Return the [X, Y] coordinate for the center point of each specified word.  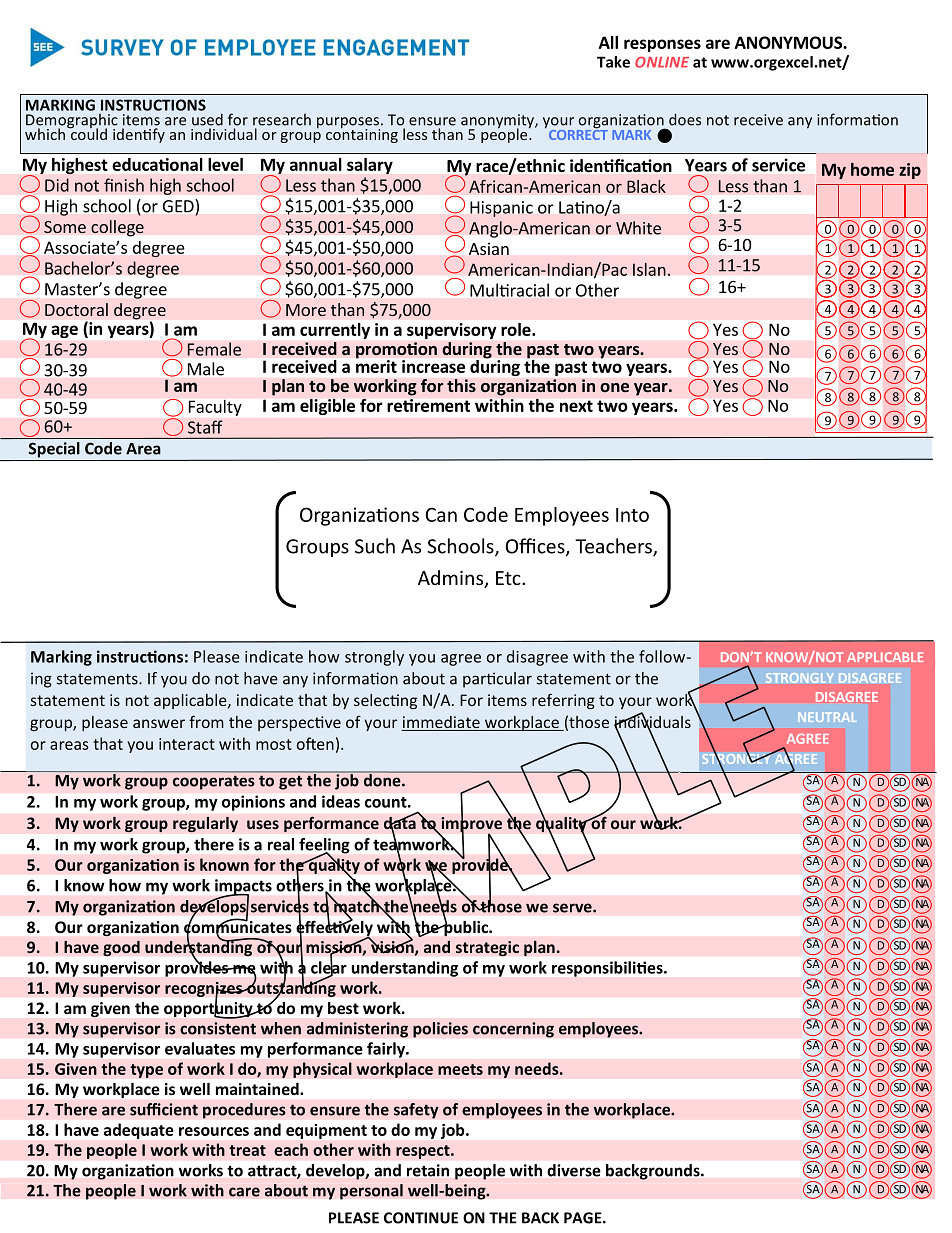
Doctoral [76, 309]
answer [159, 723]
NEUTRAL [827, 717]
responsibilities [608, 969]
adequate [138, 1131]
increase [433, 366]
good [121, 948]
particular [497, 680]
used [207, 119]
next [576, 406]
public [466, 927]
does [685, 119]
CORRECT [577, 133]
